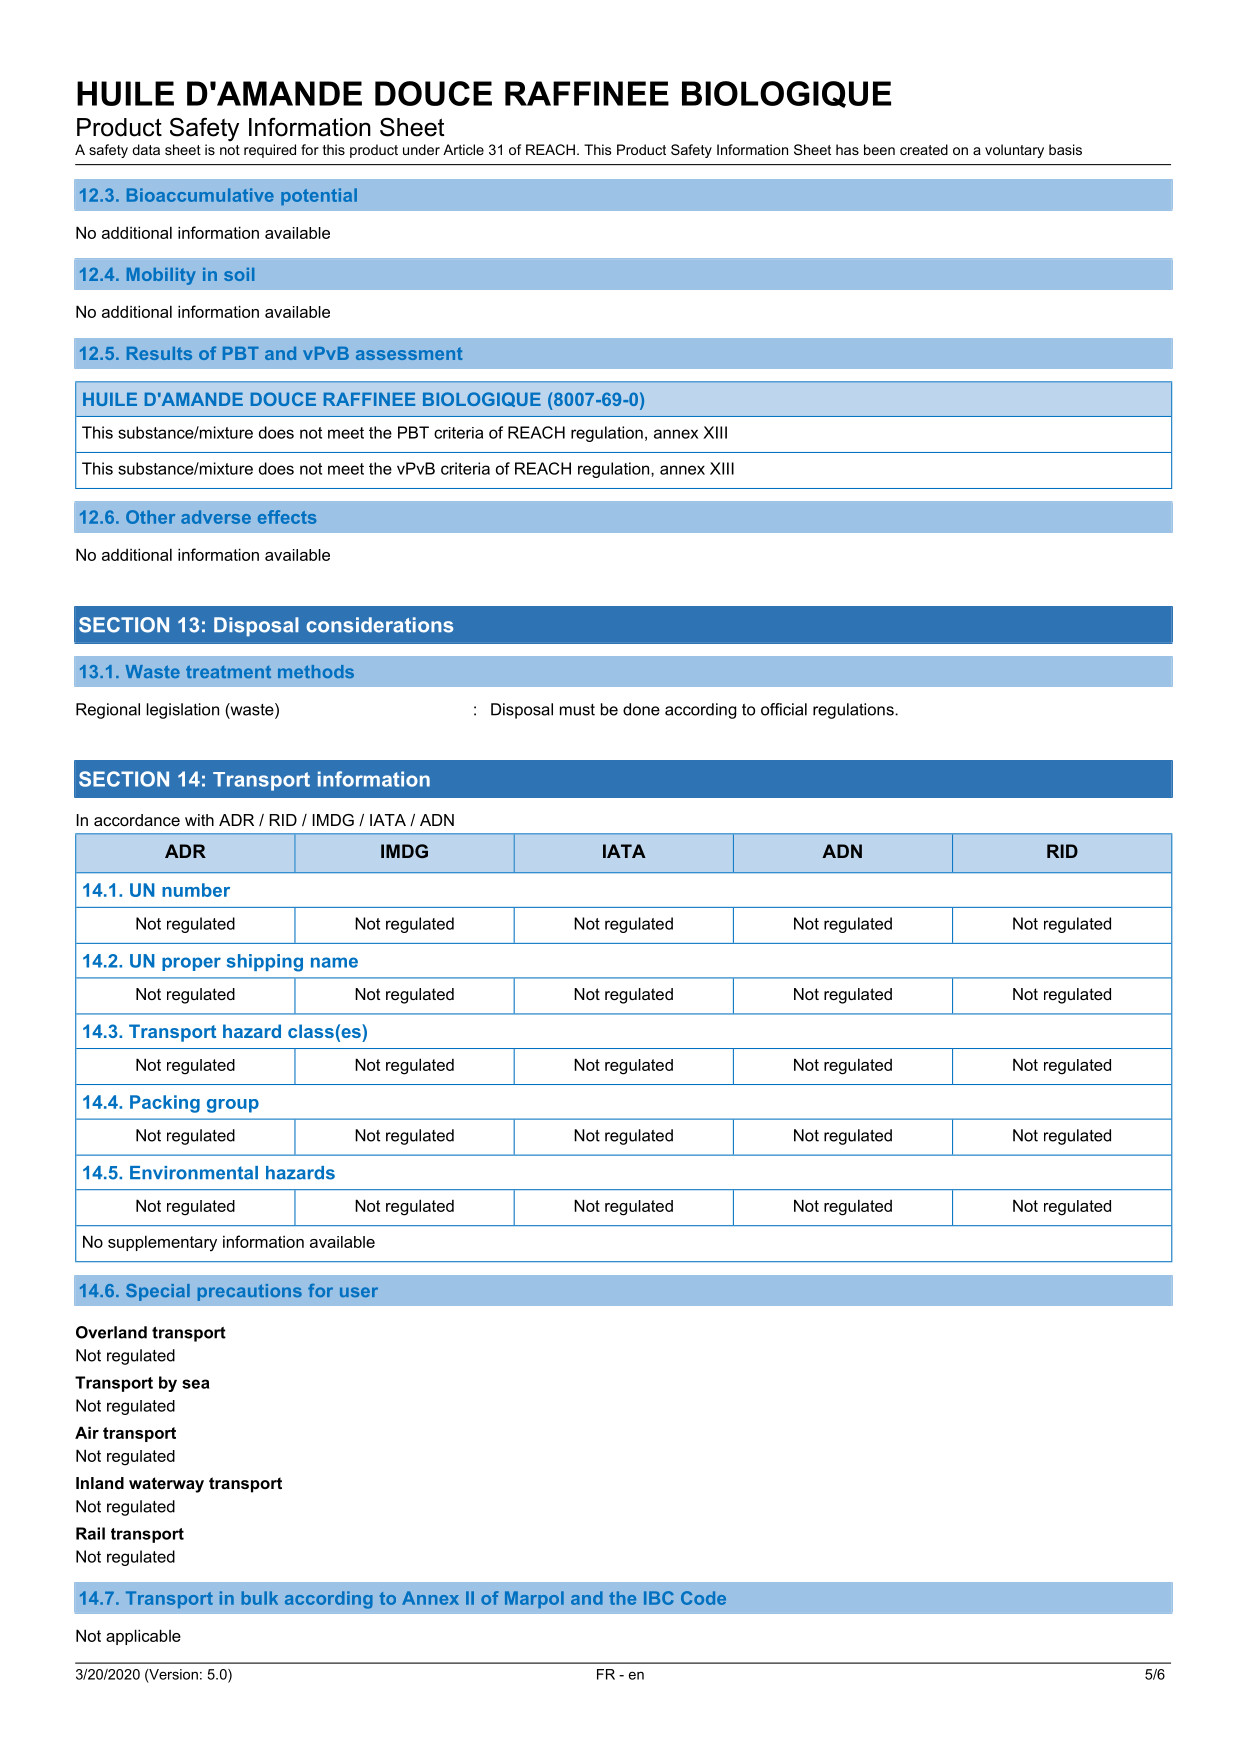  Describe the element at coordinates (784, 709) in the document. I see `official` at that location.
